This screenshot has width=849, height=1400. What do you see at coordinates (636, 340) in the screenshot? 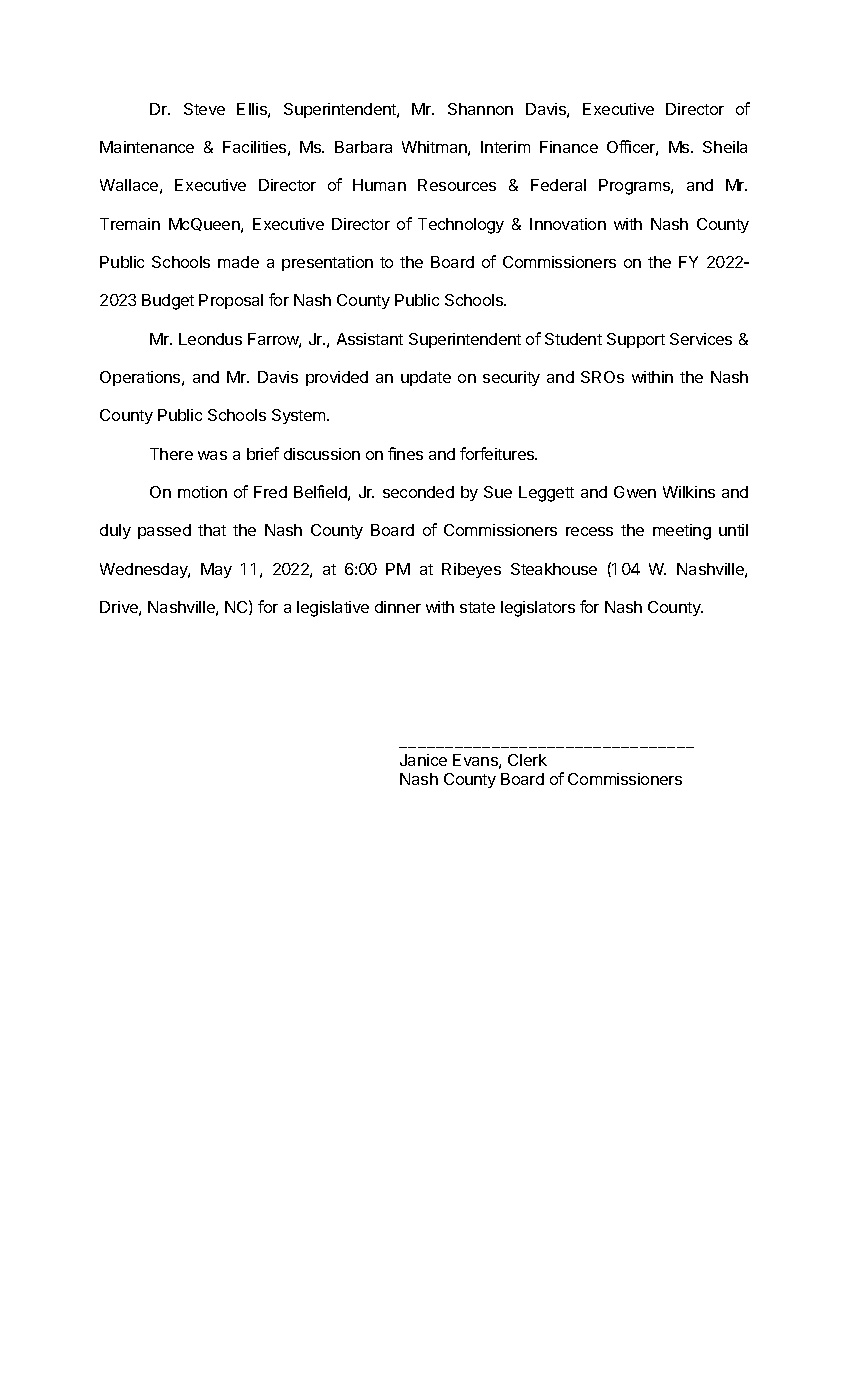
I see `Support` at bounding box center [636, 340].
